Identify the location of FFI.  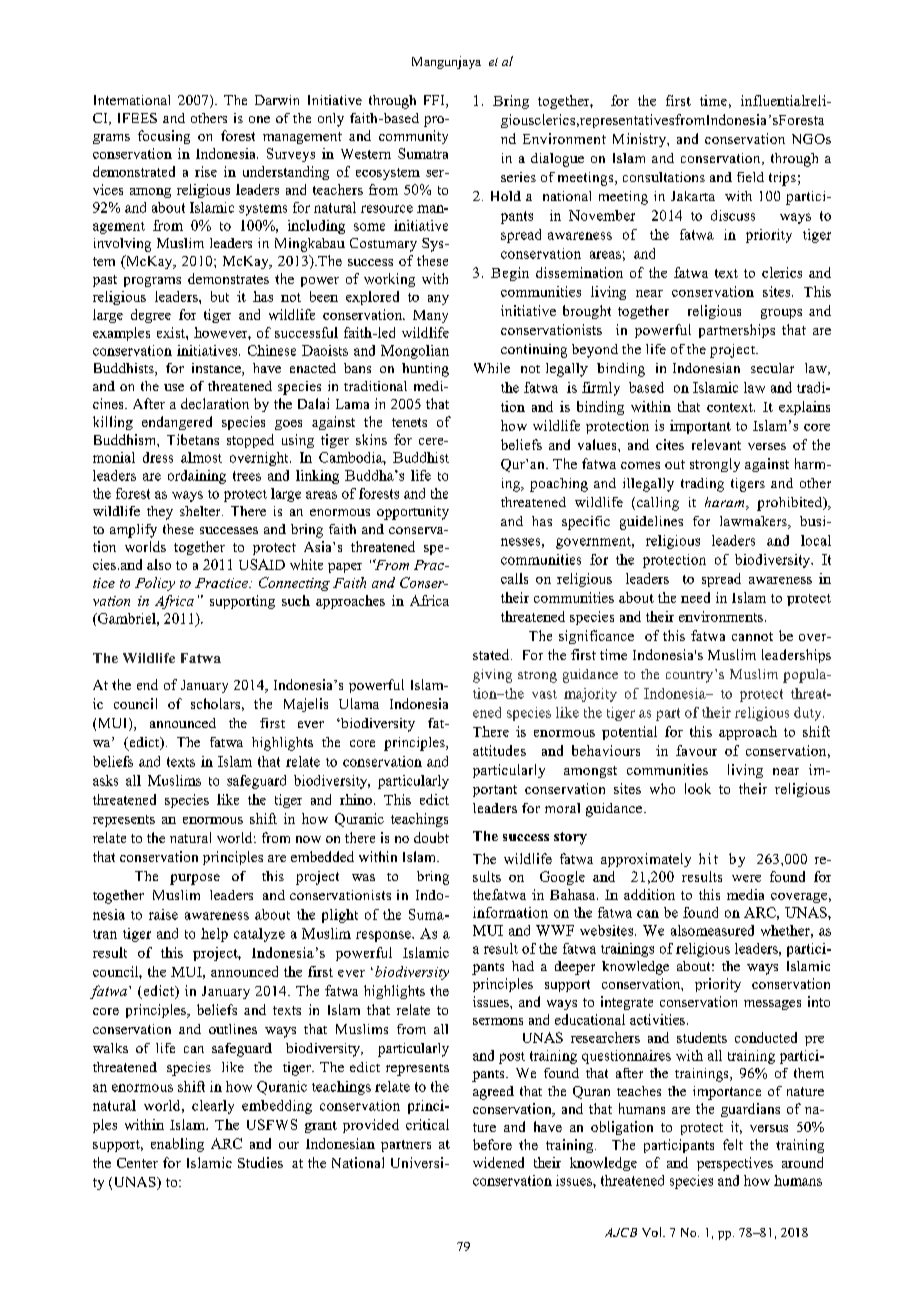
(435, 101).
